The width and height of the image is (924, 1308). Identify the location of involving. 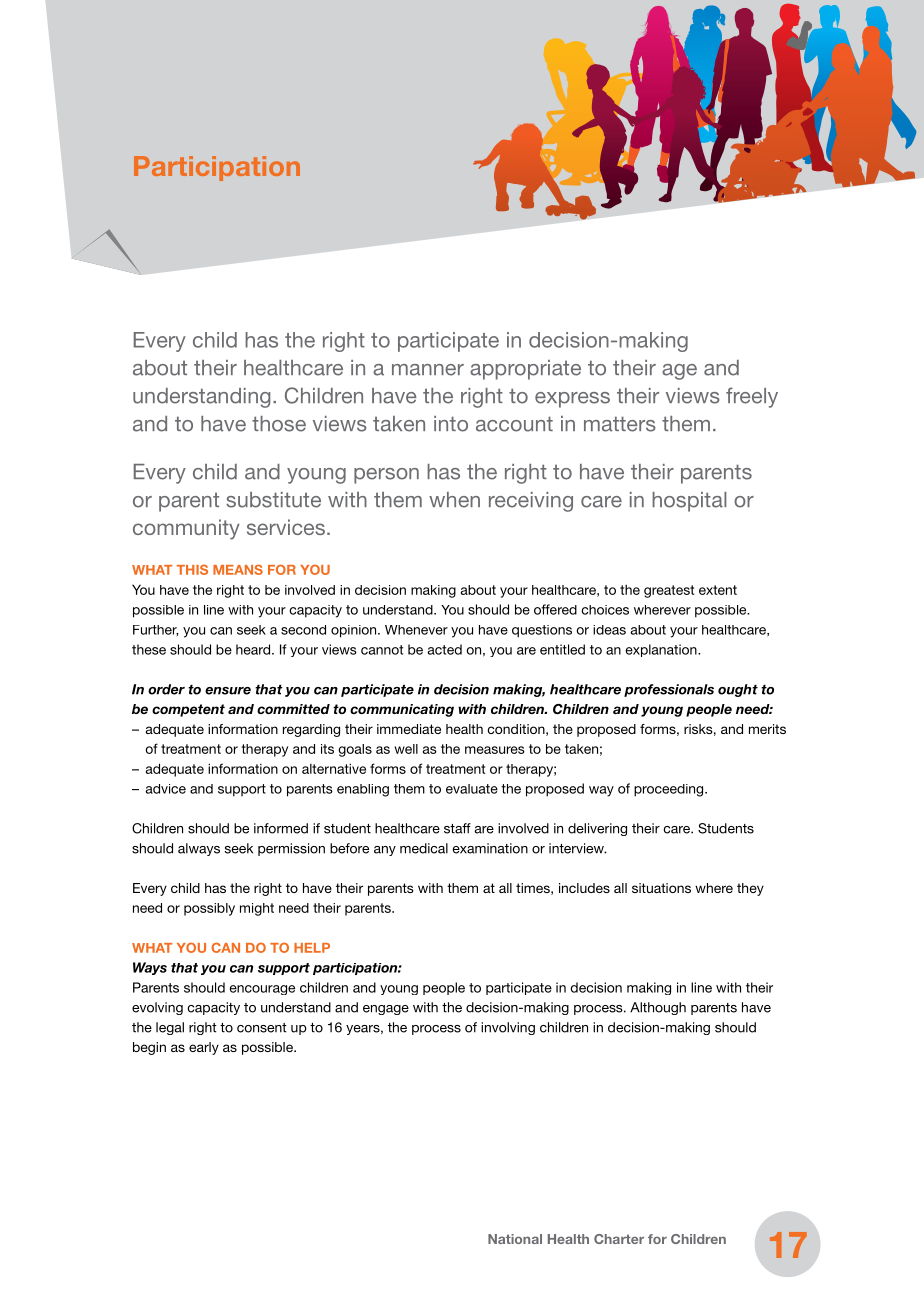
(508, 1028).
